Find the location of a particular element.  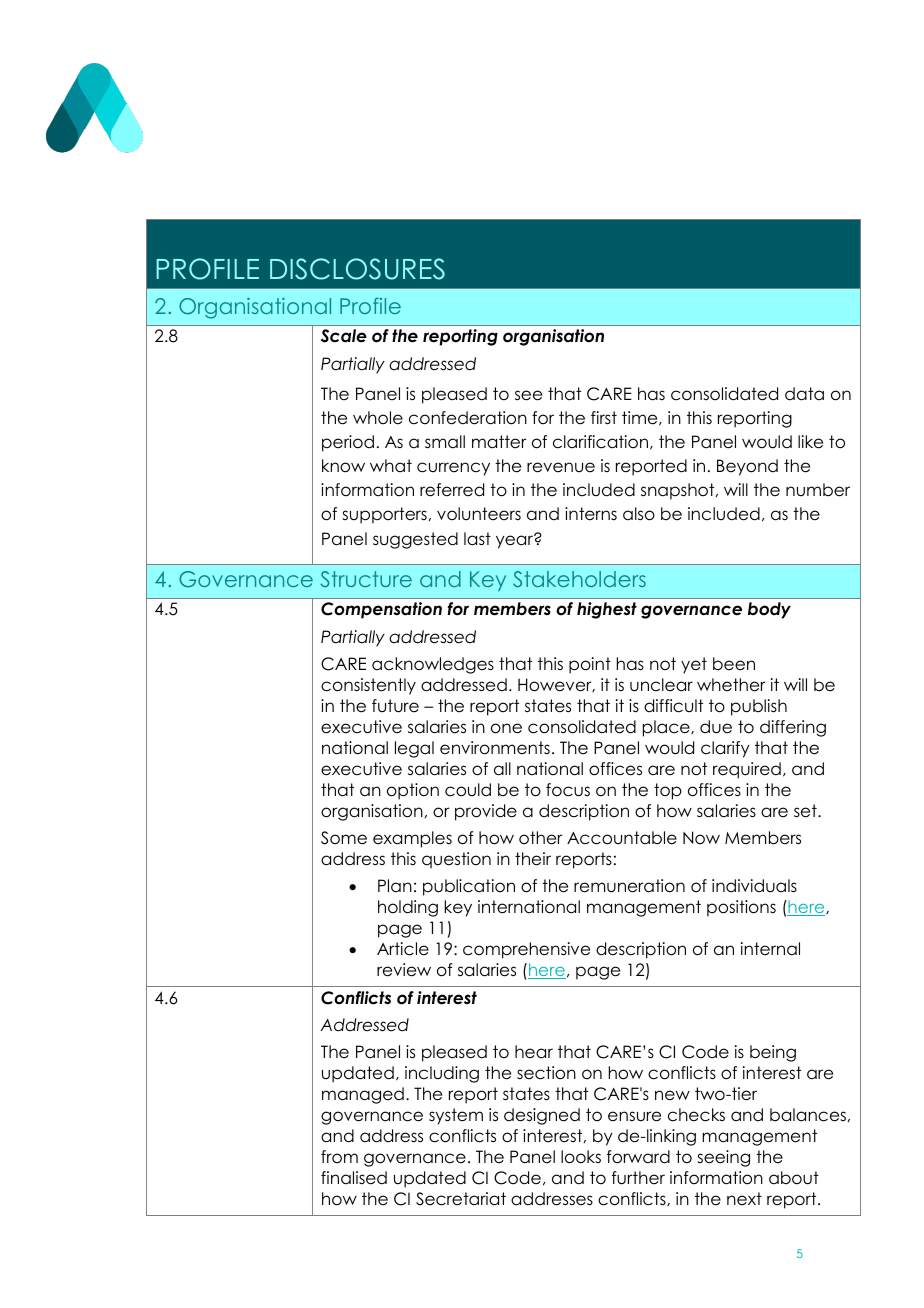

first is located at coordinates (604, 418).
